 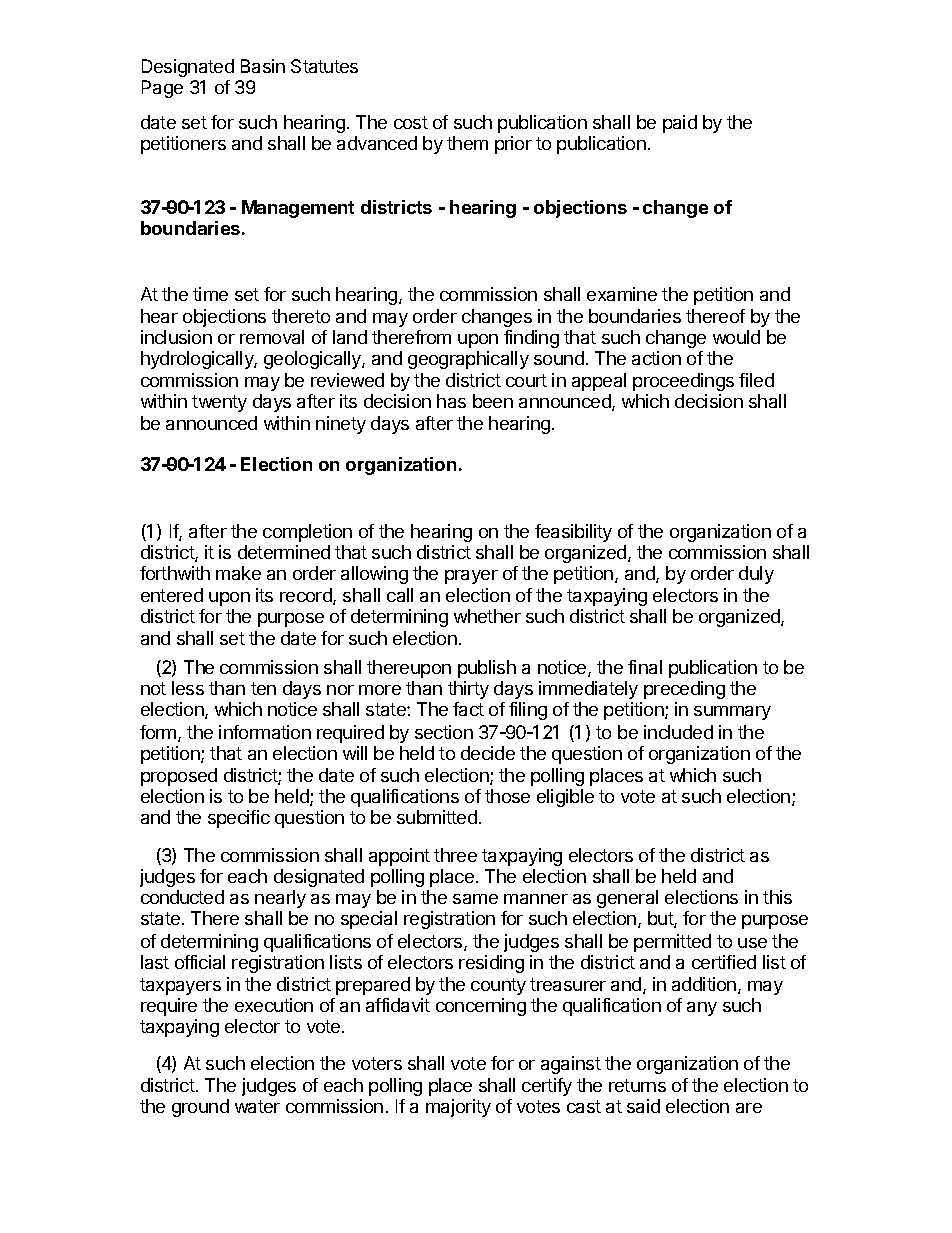 What do you see at coordinates (678, 732) in the screenshot?
I see `included` at bounding box center [678, 732].
